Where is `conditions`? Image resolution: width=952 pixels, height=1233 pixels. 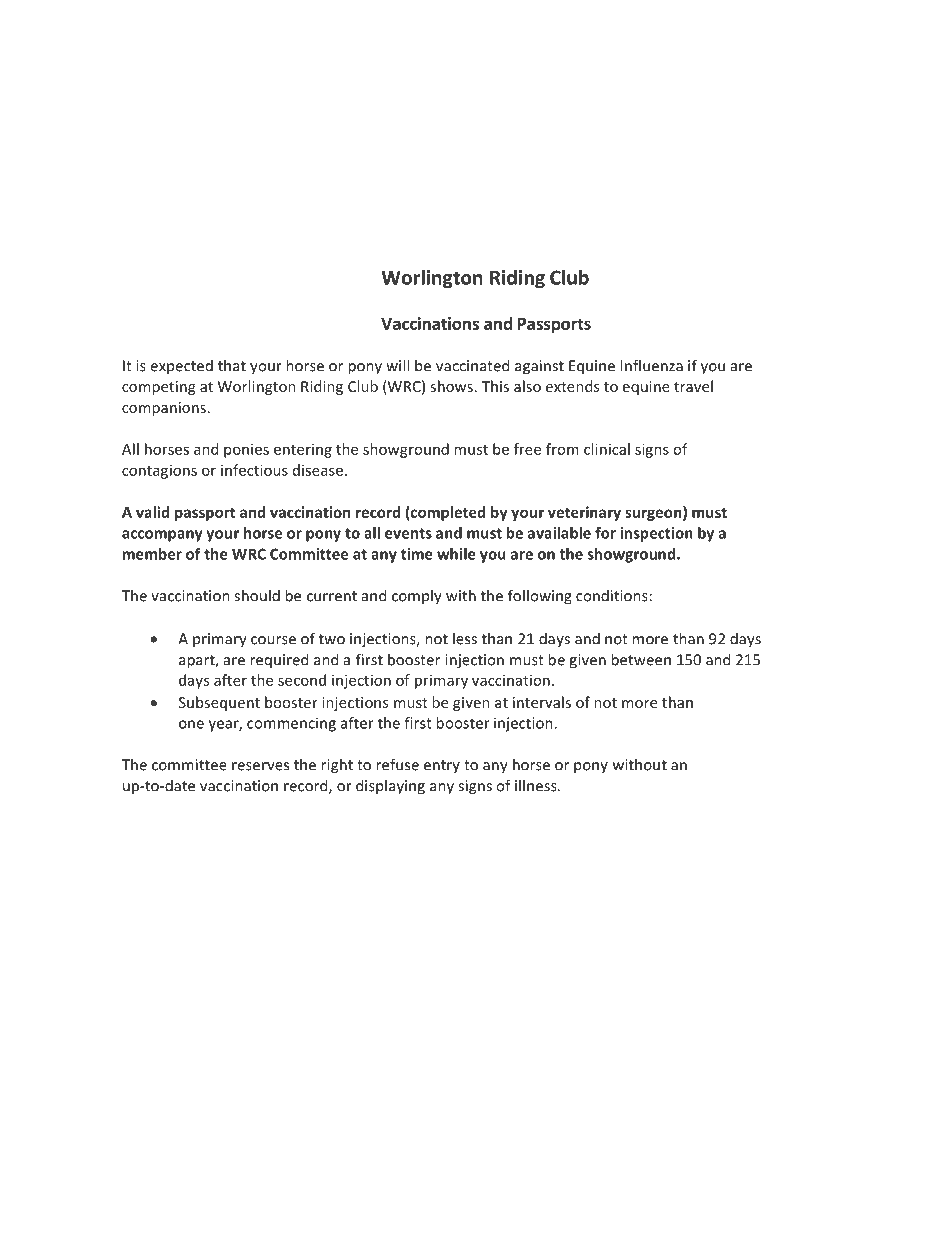 conditions is located at coordinates (612, 595).
